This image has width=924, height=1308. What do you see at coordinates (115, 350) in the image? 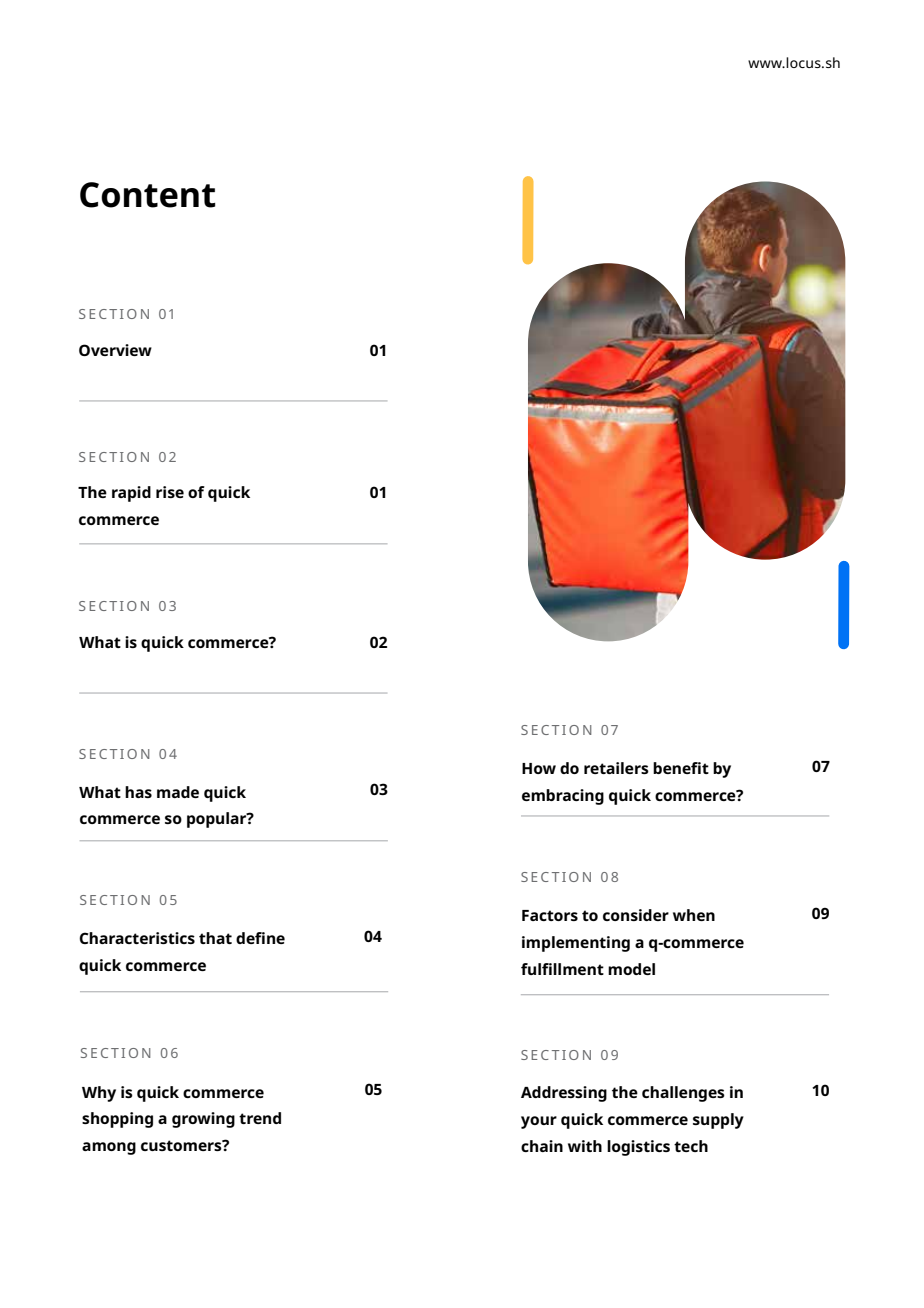
I see `Overview` at bounding box center [115, 350].
